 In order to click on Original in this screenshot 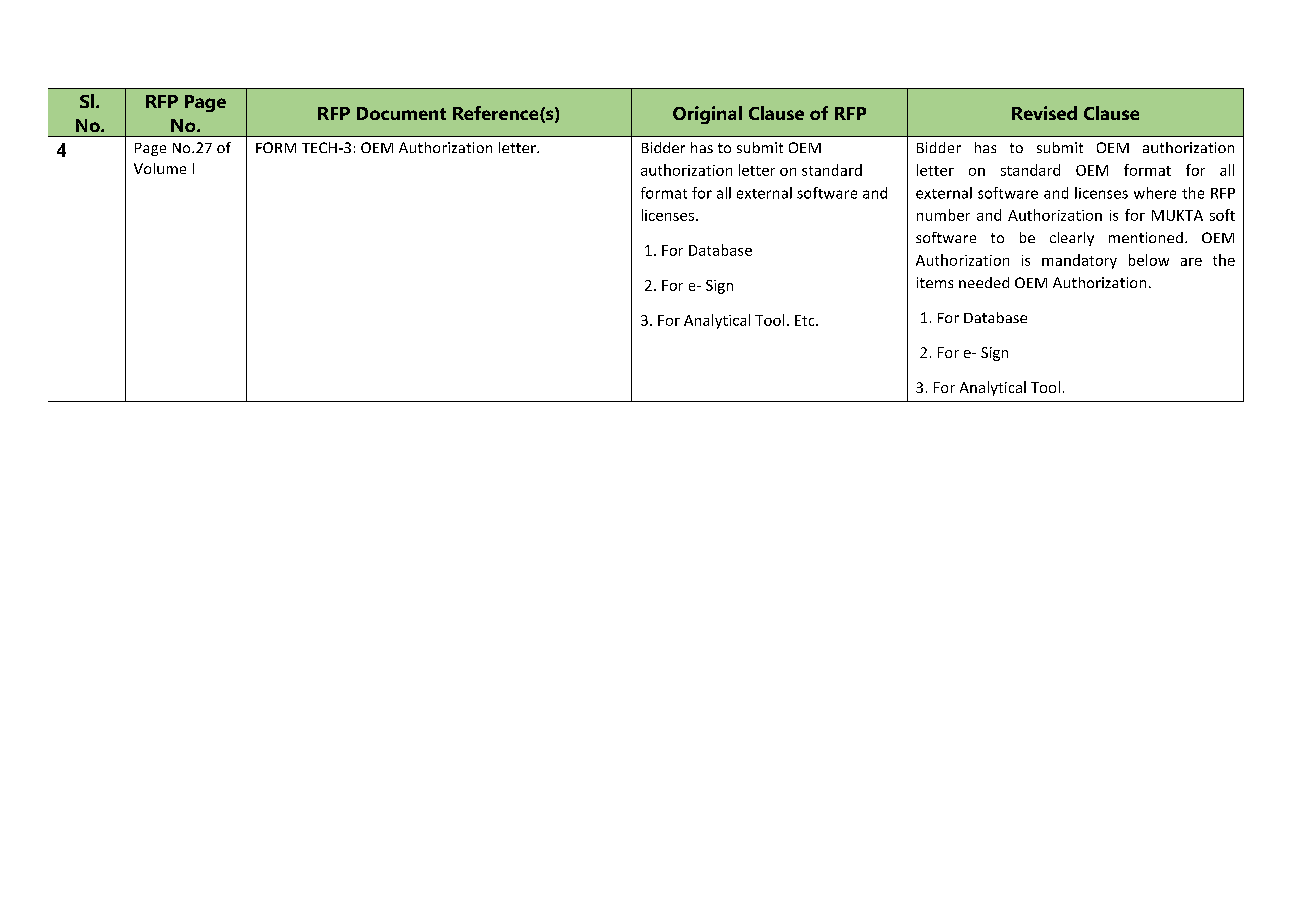, I will do `click(707, 115)`.
